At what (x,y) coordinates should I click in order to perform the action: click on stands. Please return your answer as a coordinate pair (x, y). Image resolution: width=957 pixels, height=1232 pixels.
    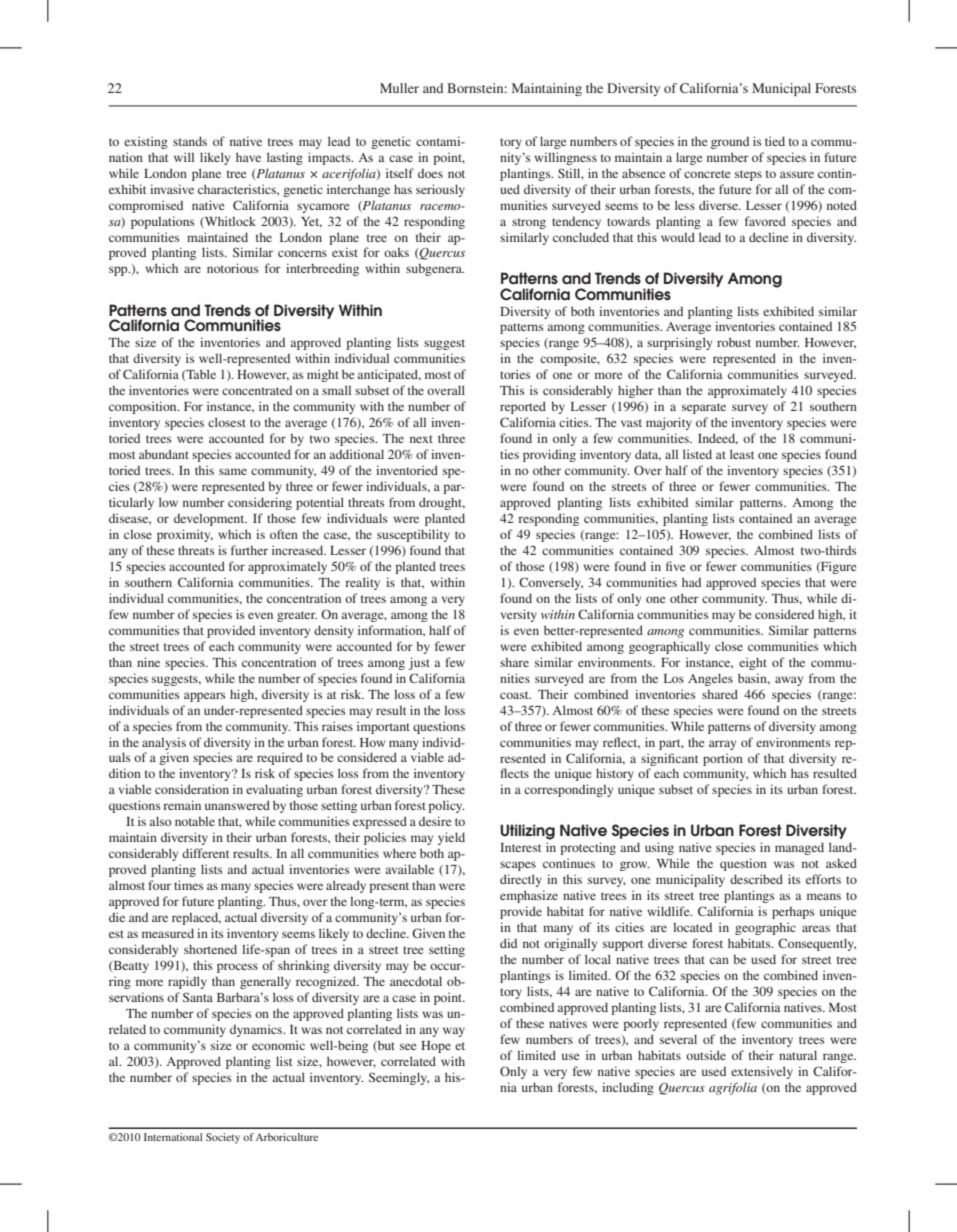
    Looking at the image, I should click on (190, 141).
